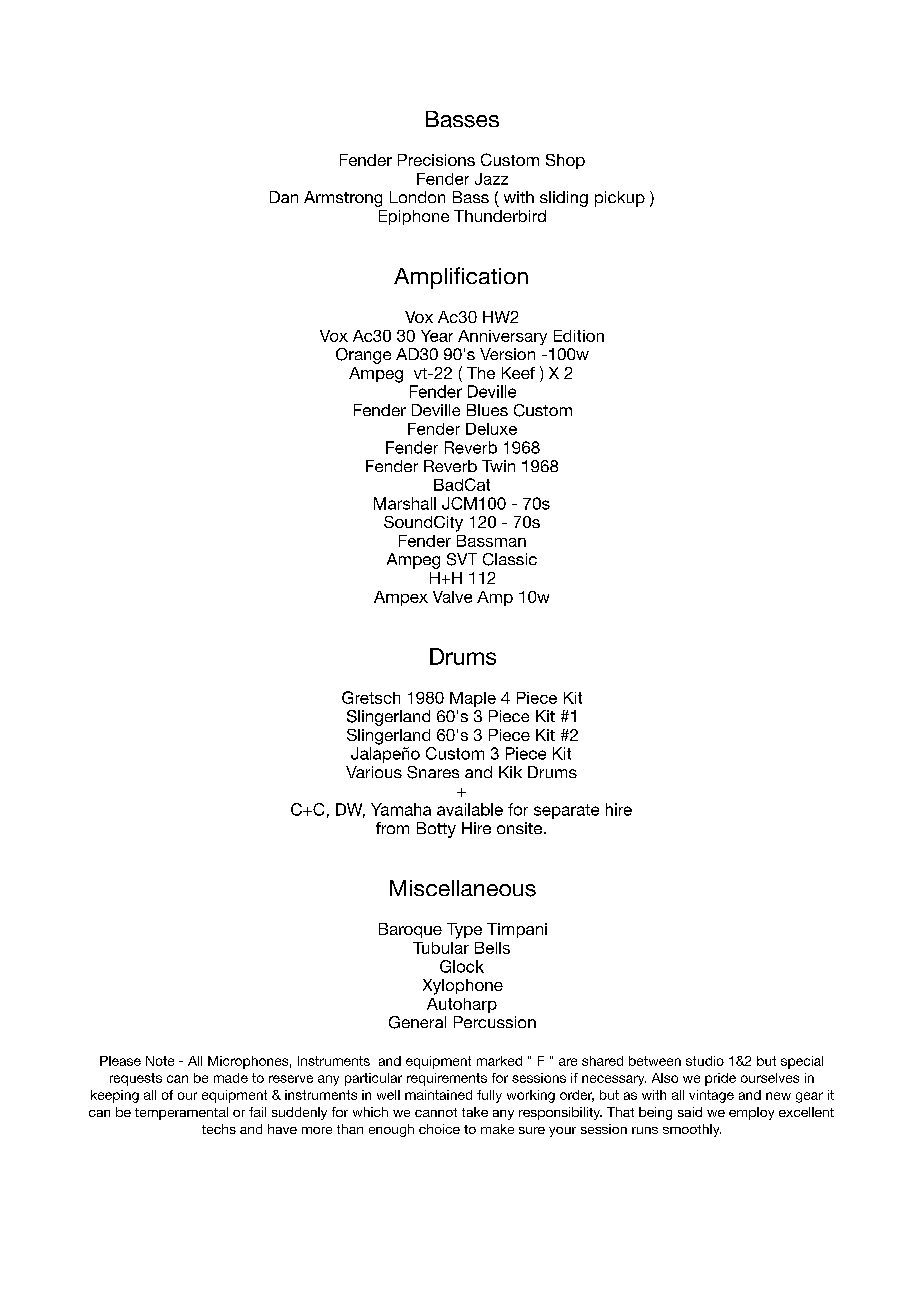  What do you see at coordinates (405, 503) in the page?
I see `Marshall` at bounding box center [405, 503].
